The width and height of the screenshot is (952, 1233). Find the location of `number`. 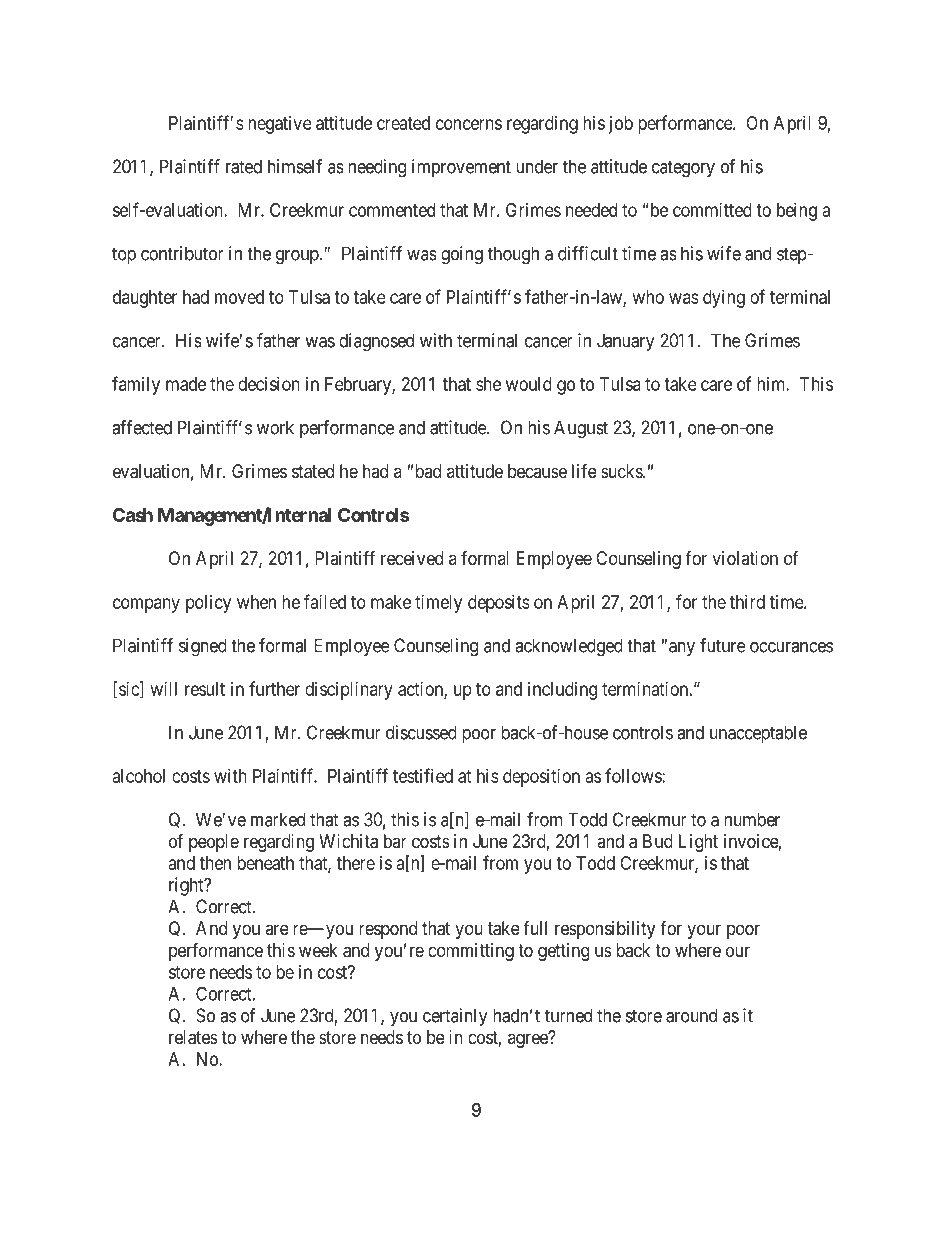

number is located at coordinates (752, 819).
